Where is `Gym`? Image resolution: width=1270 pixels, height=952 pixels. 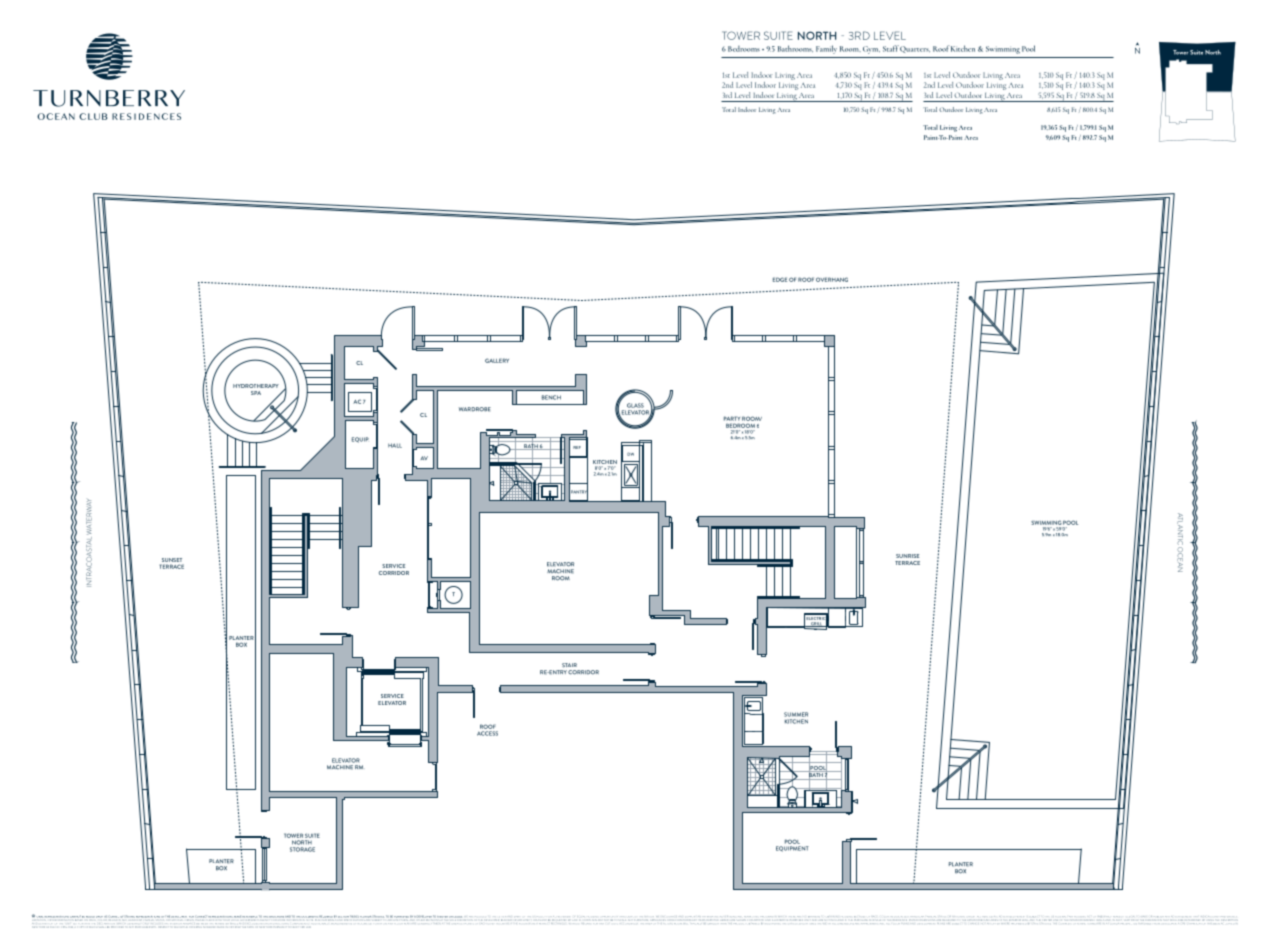 Gym is located at coordinates (871, 50).
